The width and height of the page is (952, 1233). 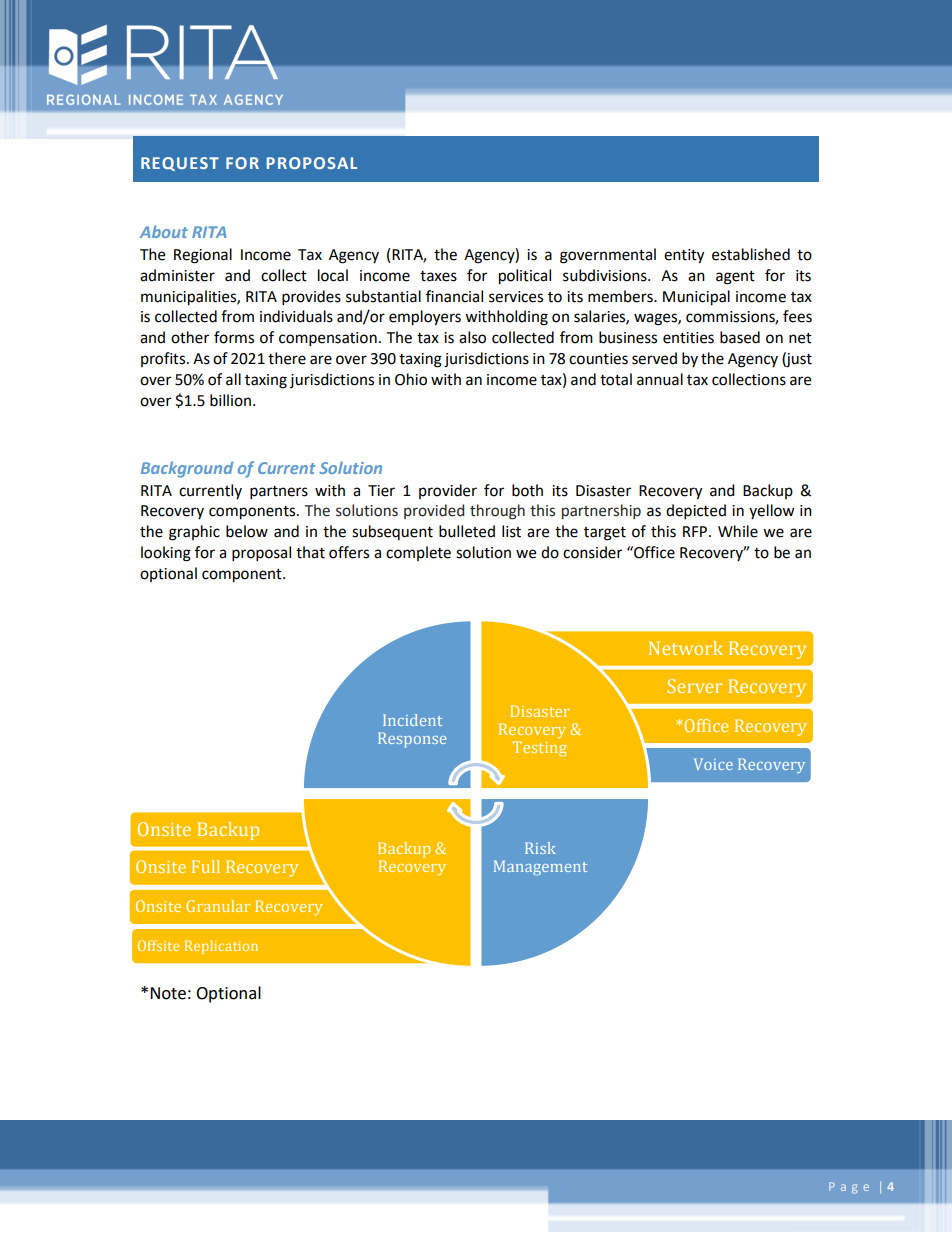 I want to click on below, so click(x=247, y=531).
